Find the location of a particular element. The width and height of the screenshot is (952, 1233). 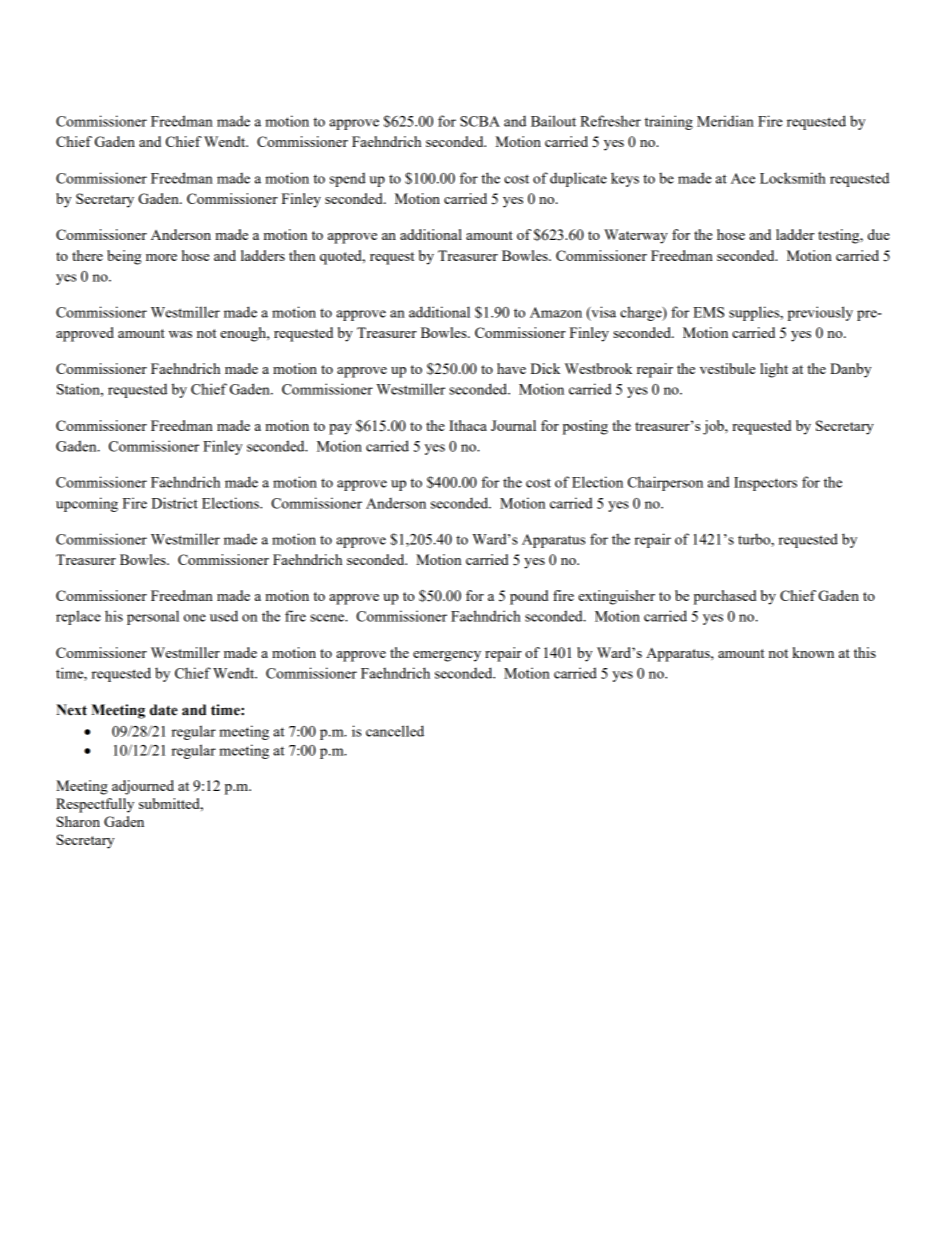

District is located at coordinates (175, 503).
